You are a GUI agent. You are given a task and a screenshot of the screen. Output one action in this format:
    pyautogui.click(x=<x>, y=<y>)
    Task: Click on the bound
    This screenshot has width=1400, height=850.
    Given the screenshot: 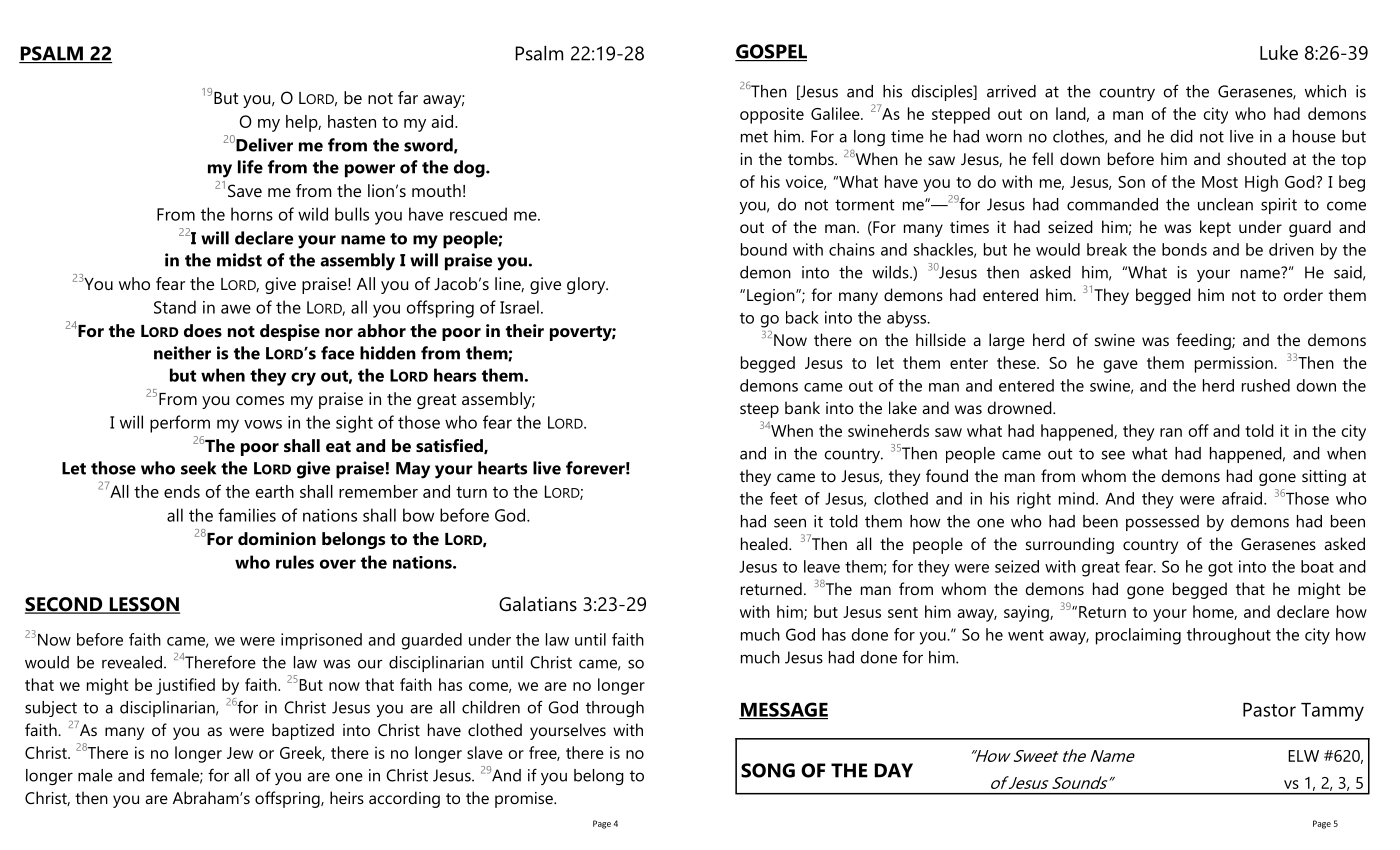 What is the action you would take?
    pyautogui.click(x=764, y=249)
